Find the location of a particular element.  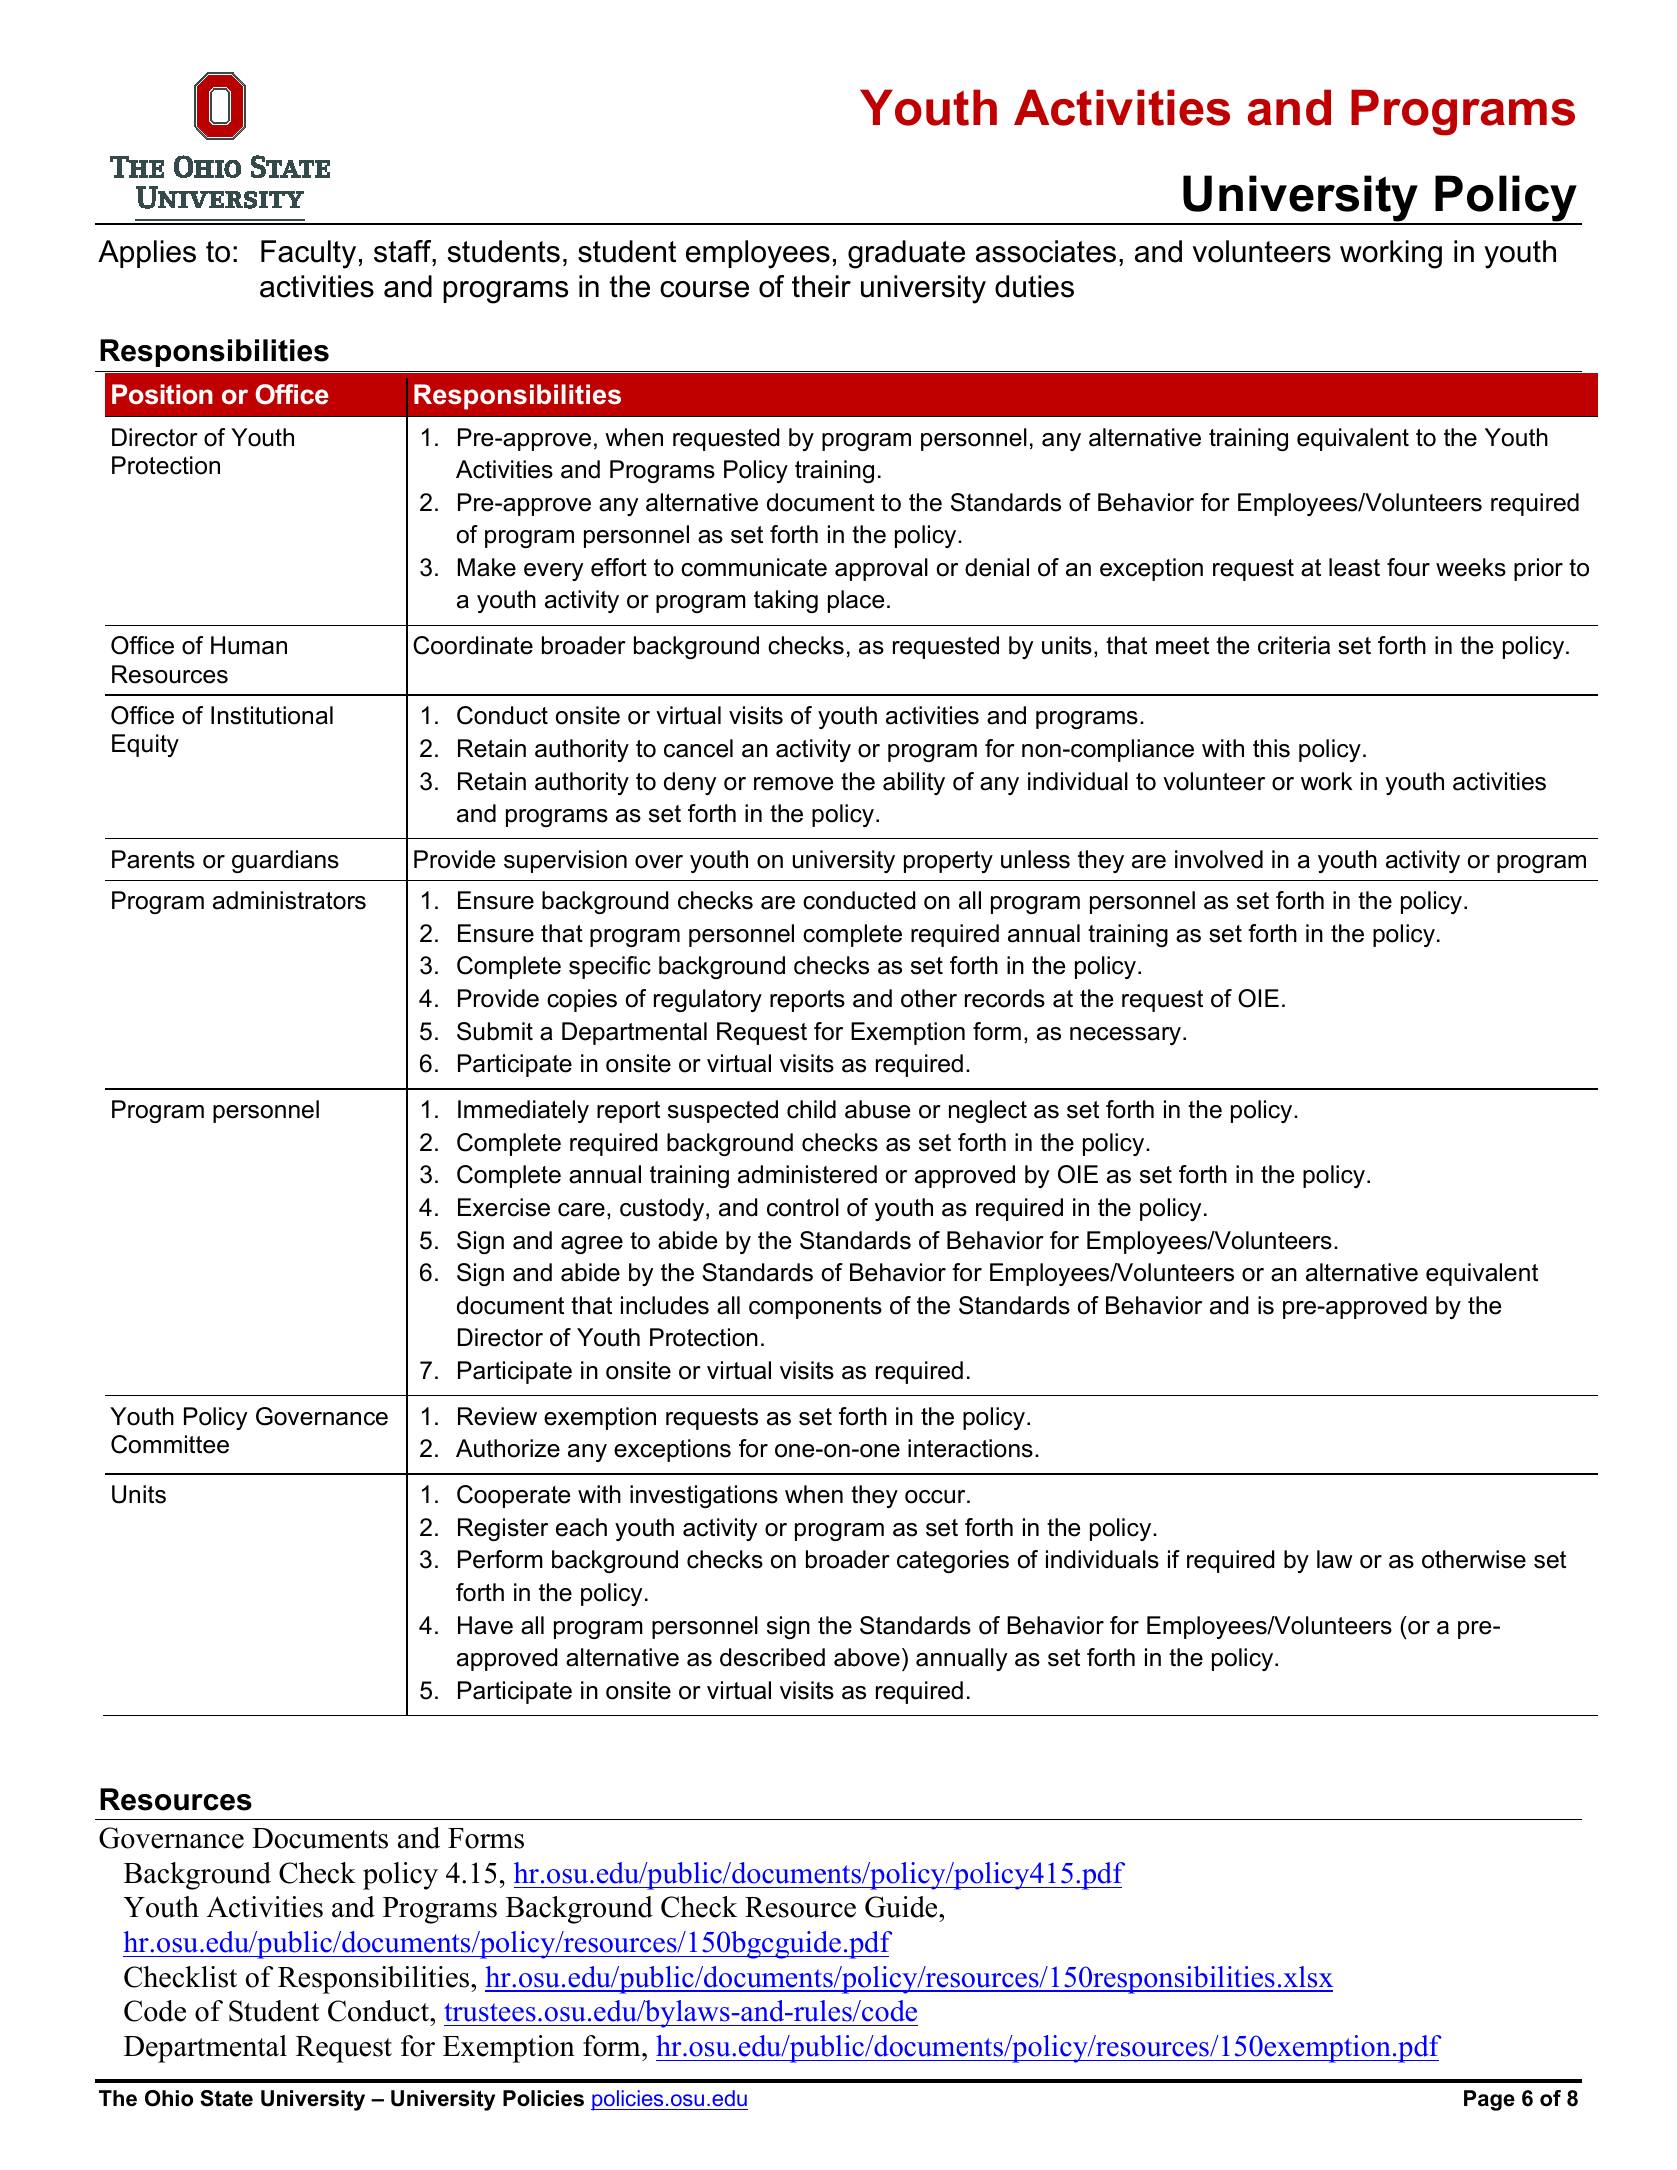

Exercise is located at coordinates (504, 1207).
